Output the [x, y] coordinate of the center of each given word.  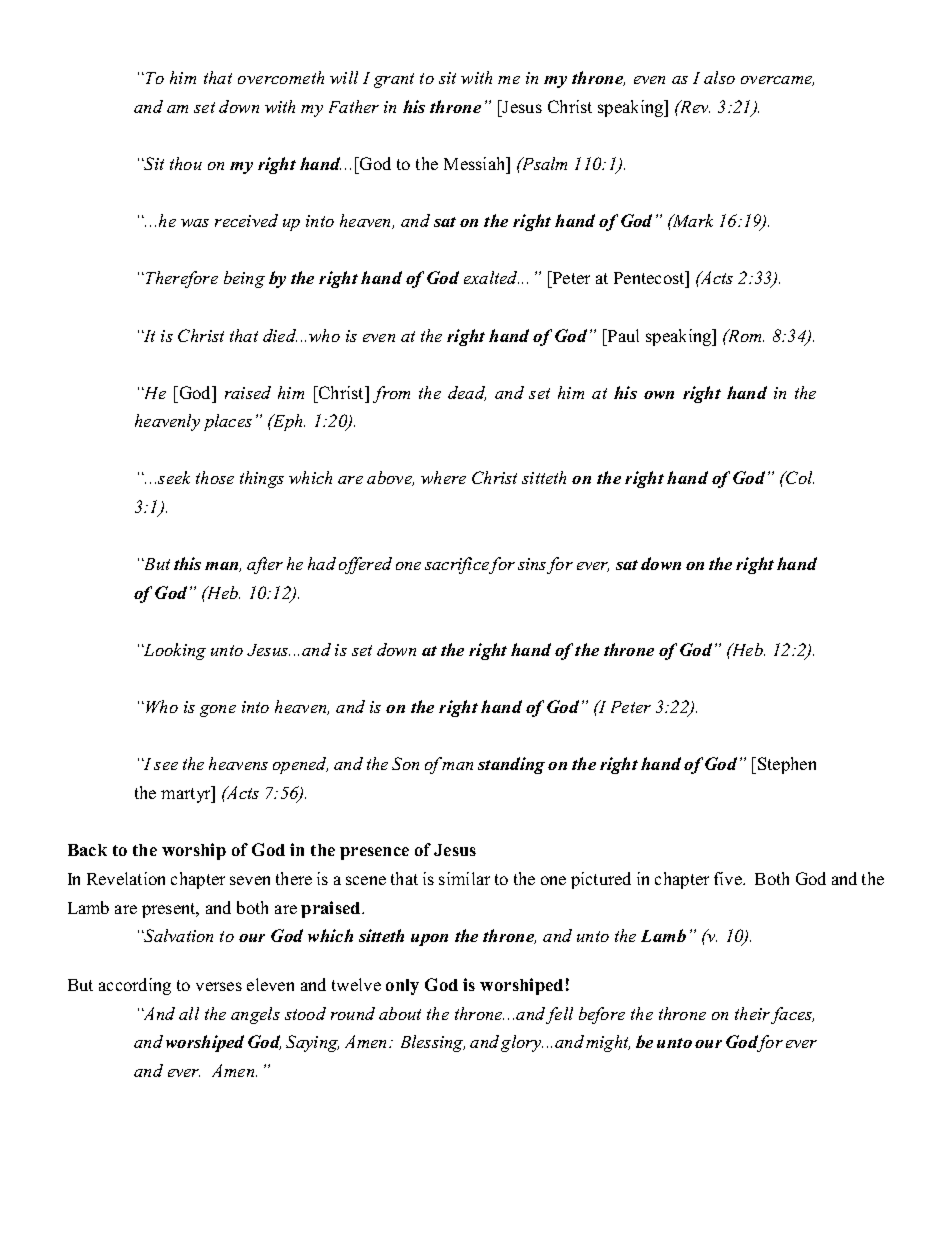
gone [218, 711]
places [228, 422]
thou [186, 163]
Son [405, 763]
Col [799, 477]
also [719, 77]
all [189, 1013]
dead [467, 393]
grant [394, 80]
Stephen [787, 765]
